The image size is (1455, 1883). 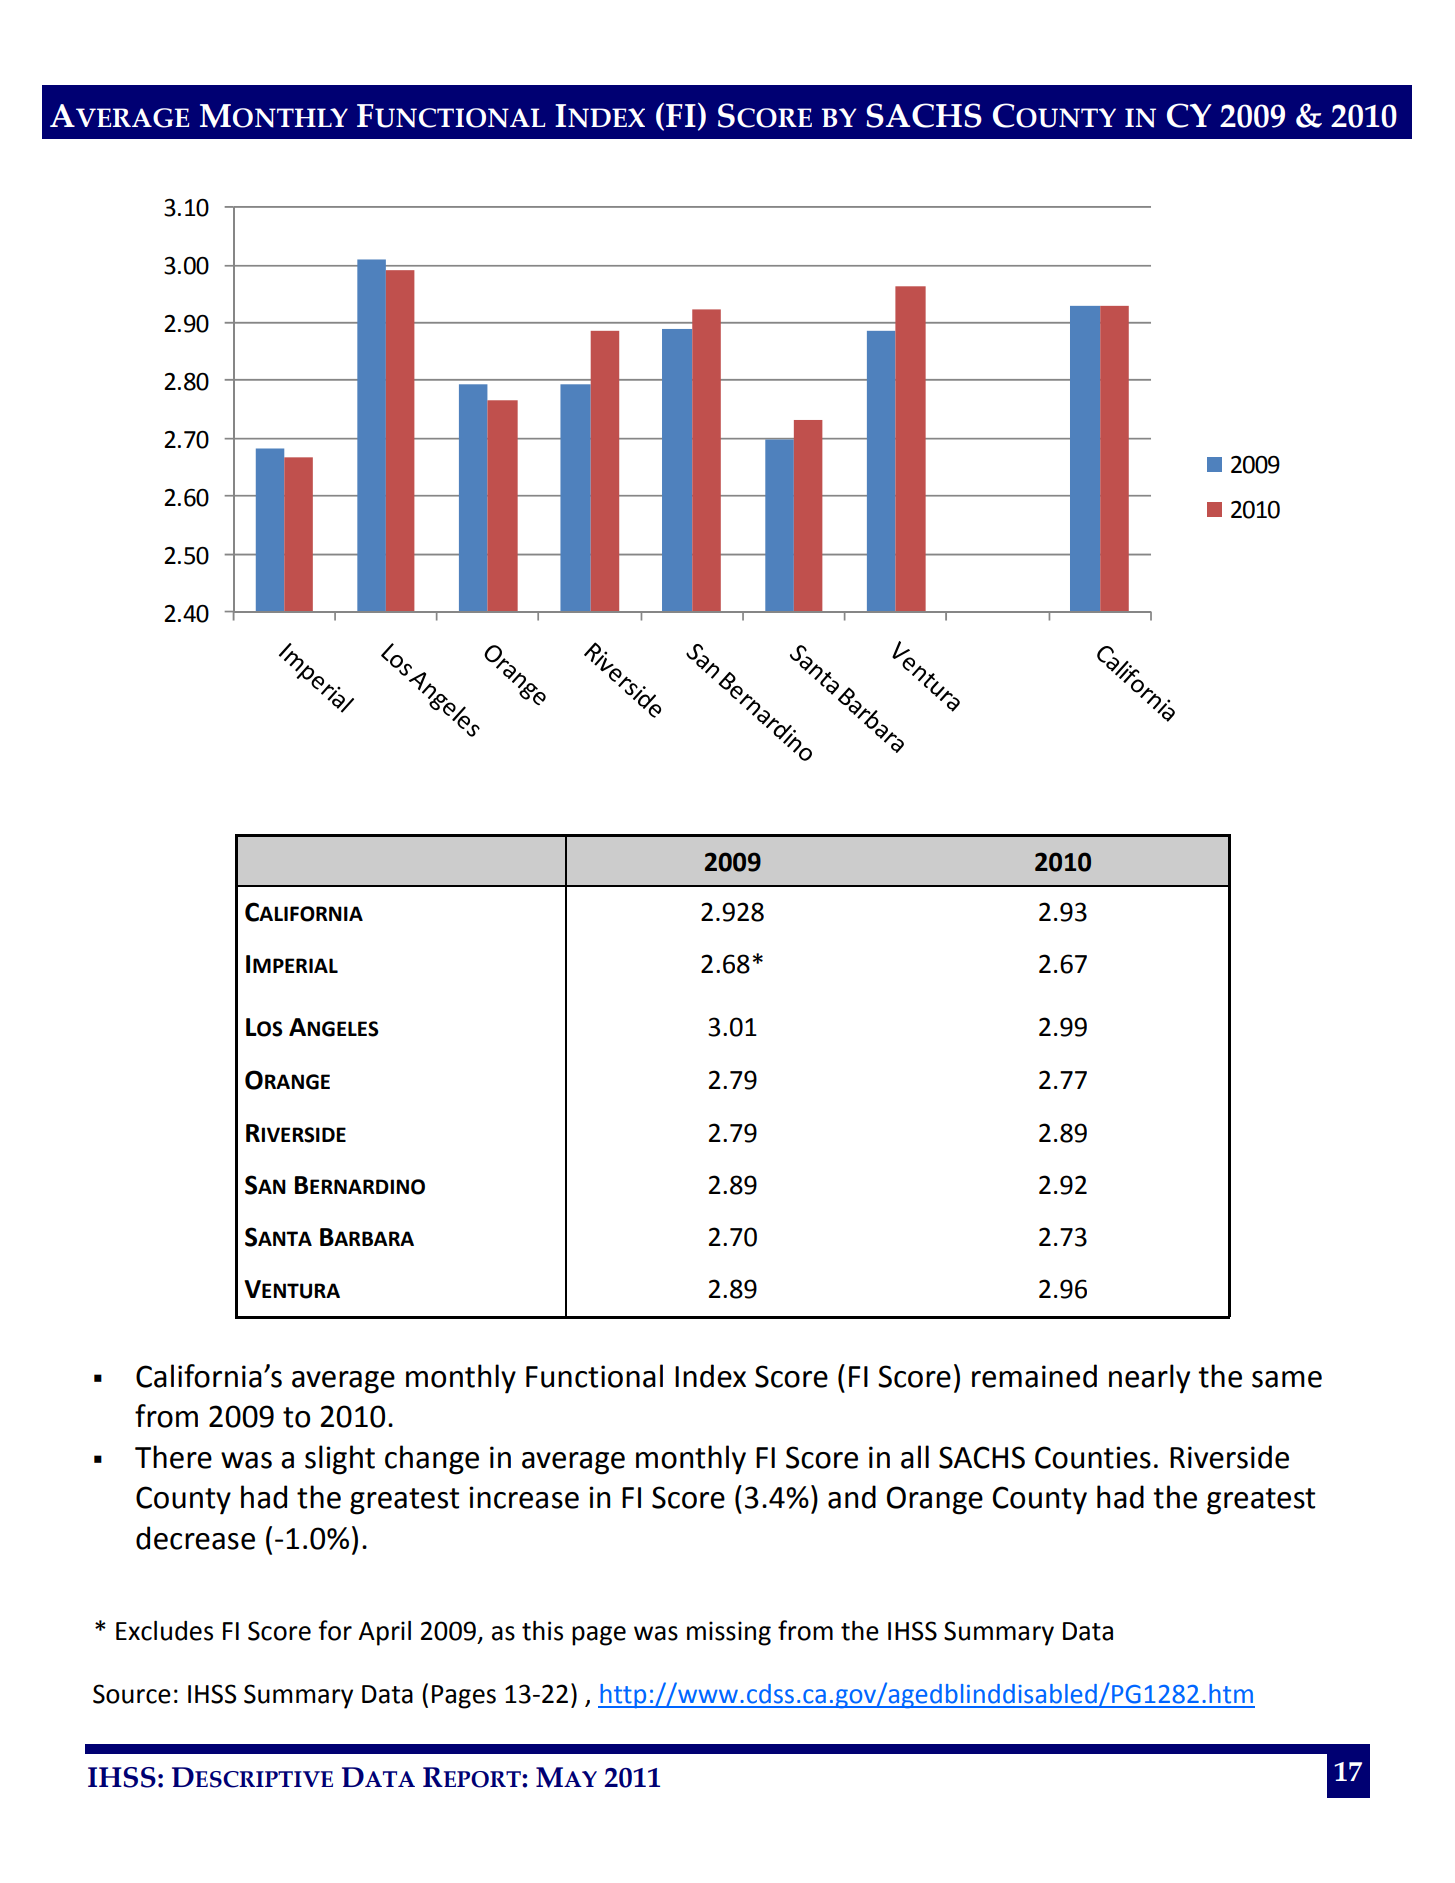 What do you see at coordinates (524, 1497) in the screenshot?
I see `increase` at bounding box center [524, 1497].
